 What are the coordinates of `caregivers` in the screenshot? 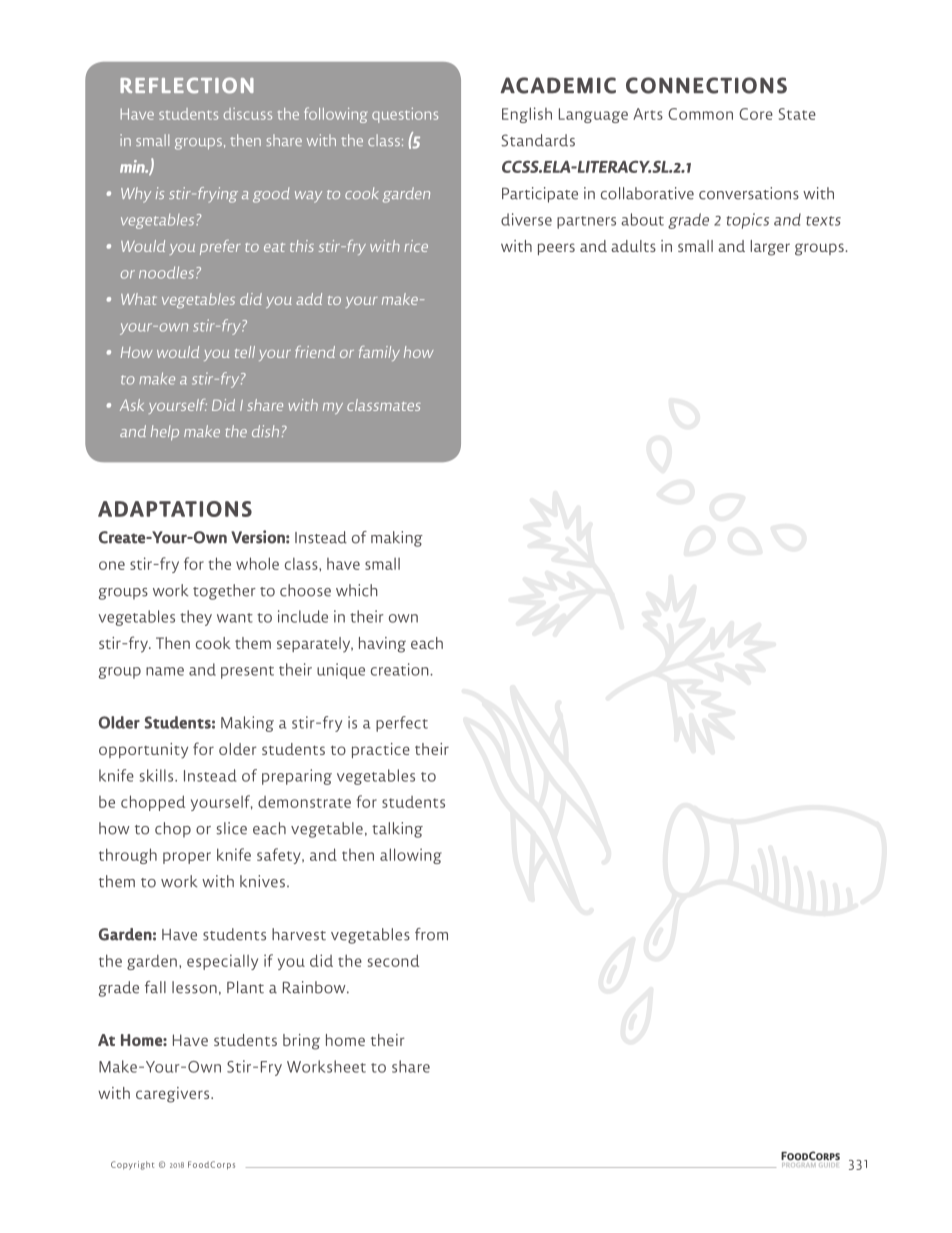 It's located at (174, 1095).
